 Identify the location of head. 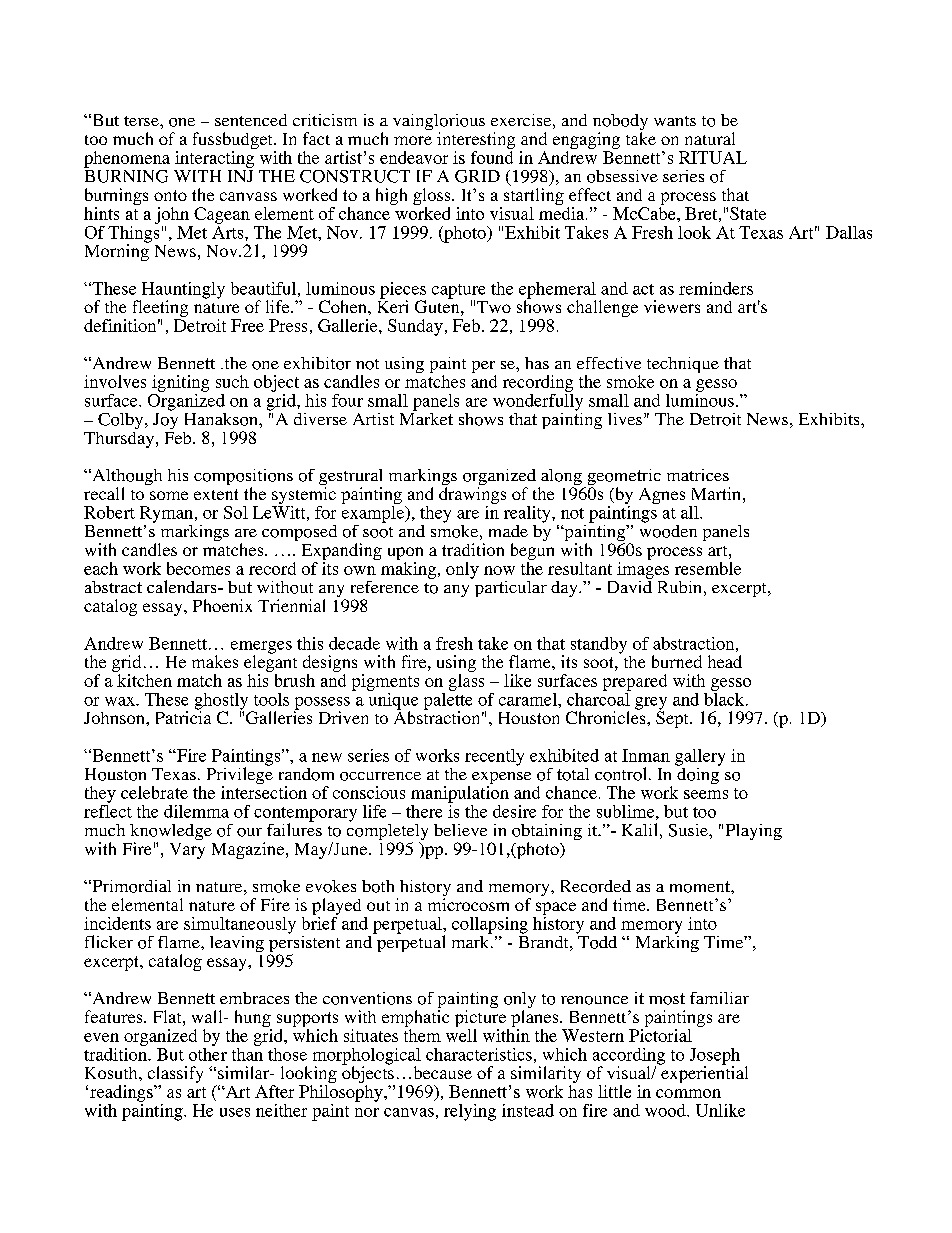
(725, 661).
